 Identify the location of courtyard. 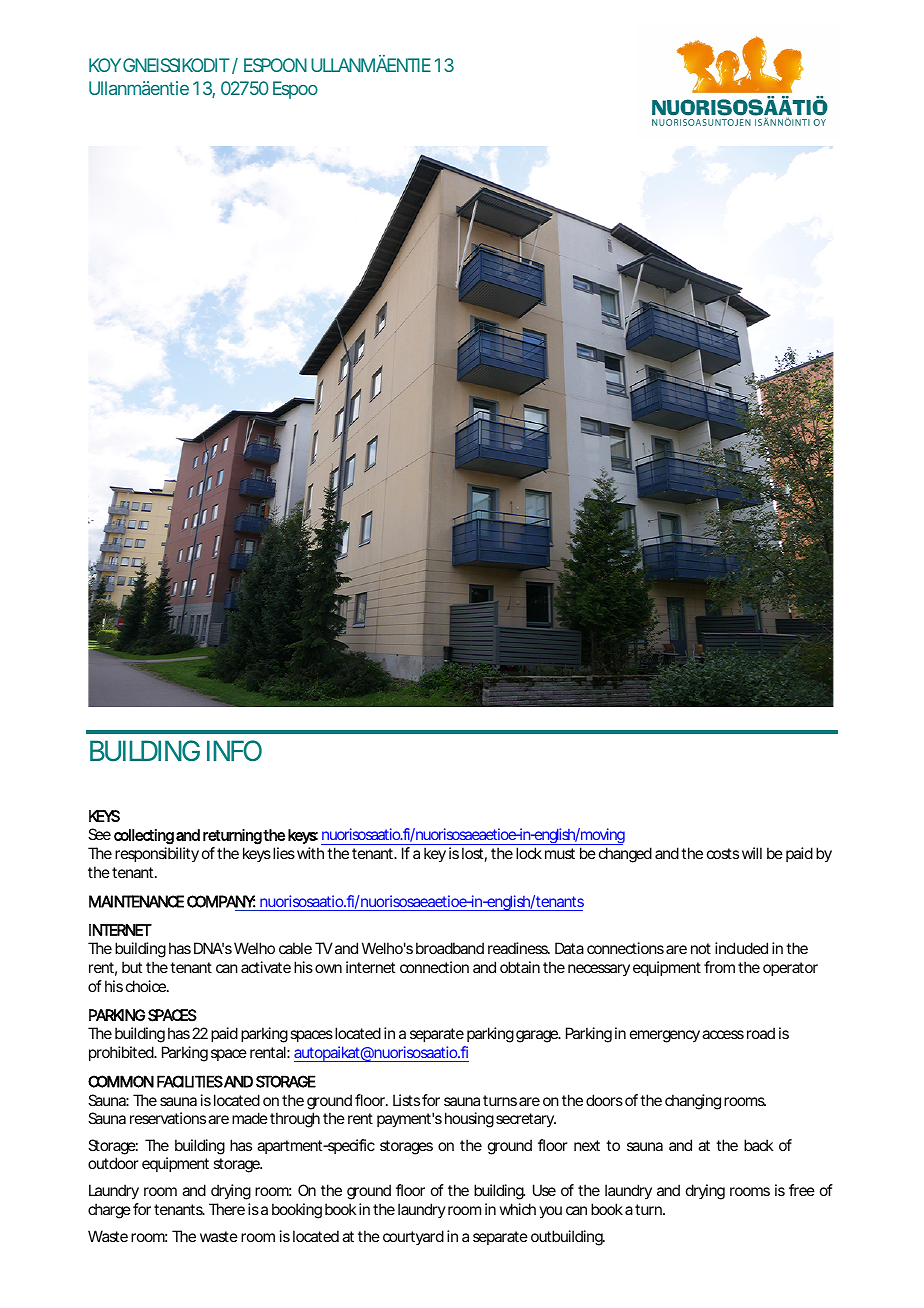
(413, 1237).
